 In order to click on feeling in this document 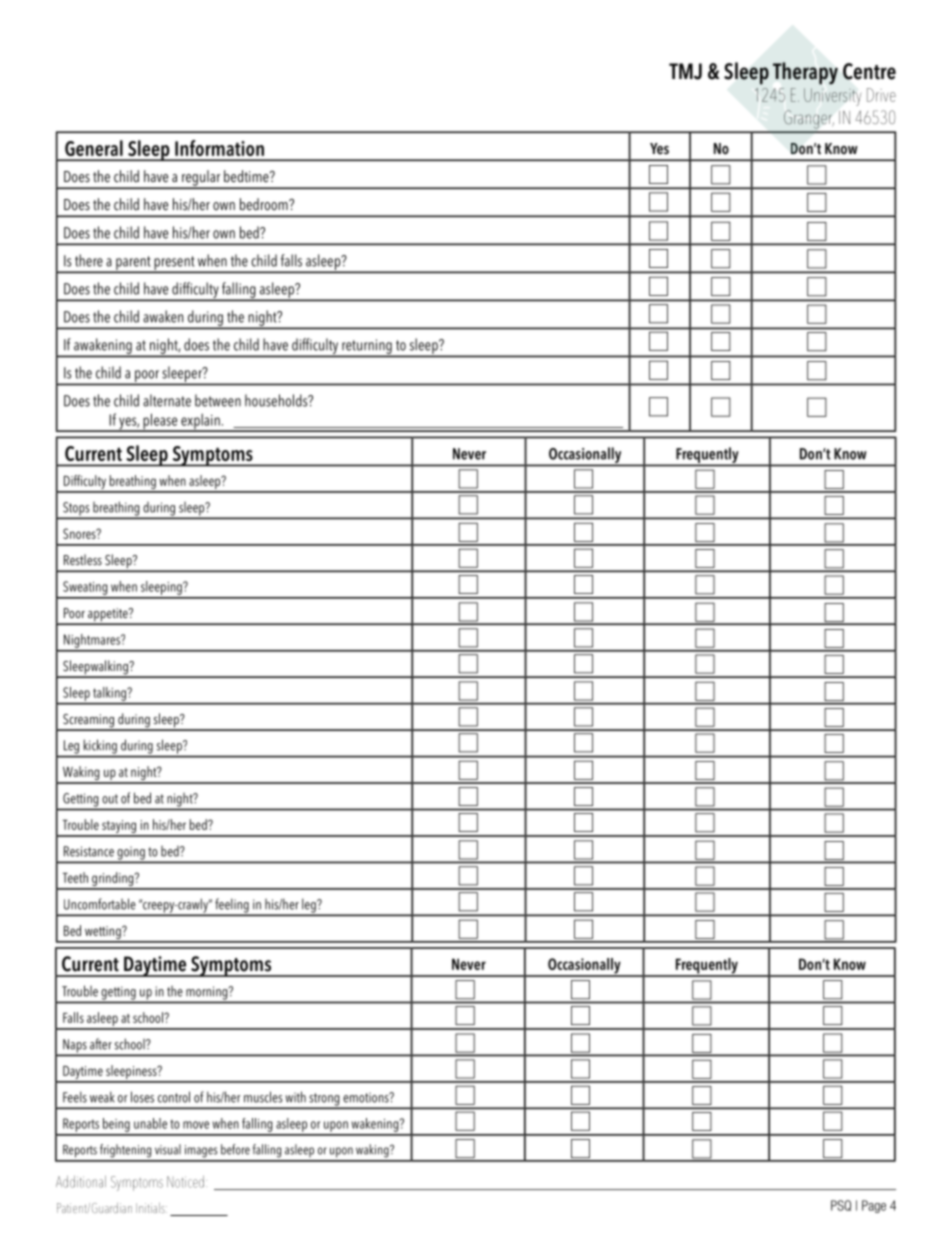, I will do `click(232, 906)`.
